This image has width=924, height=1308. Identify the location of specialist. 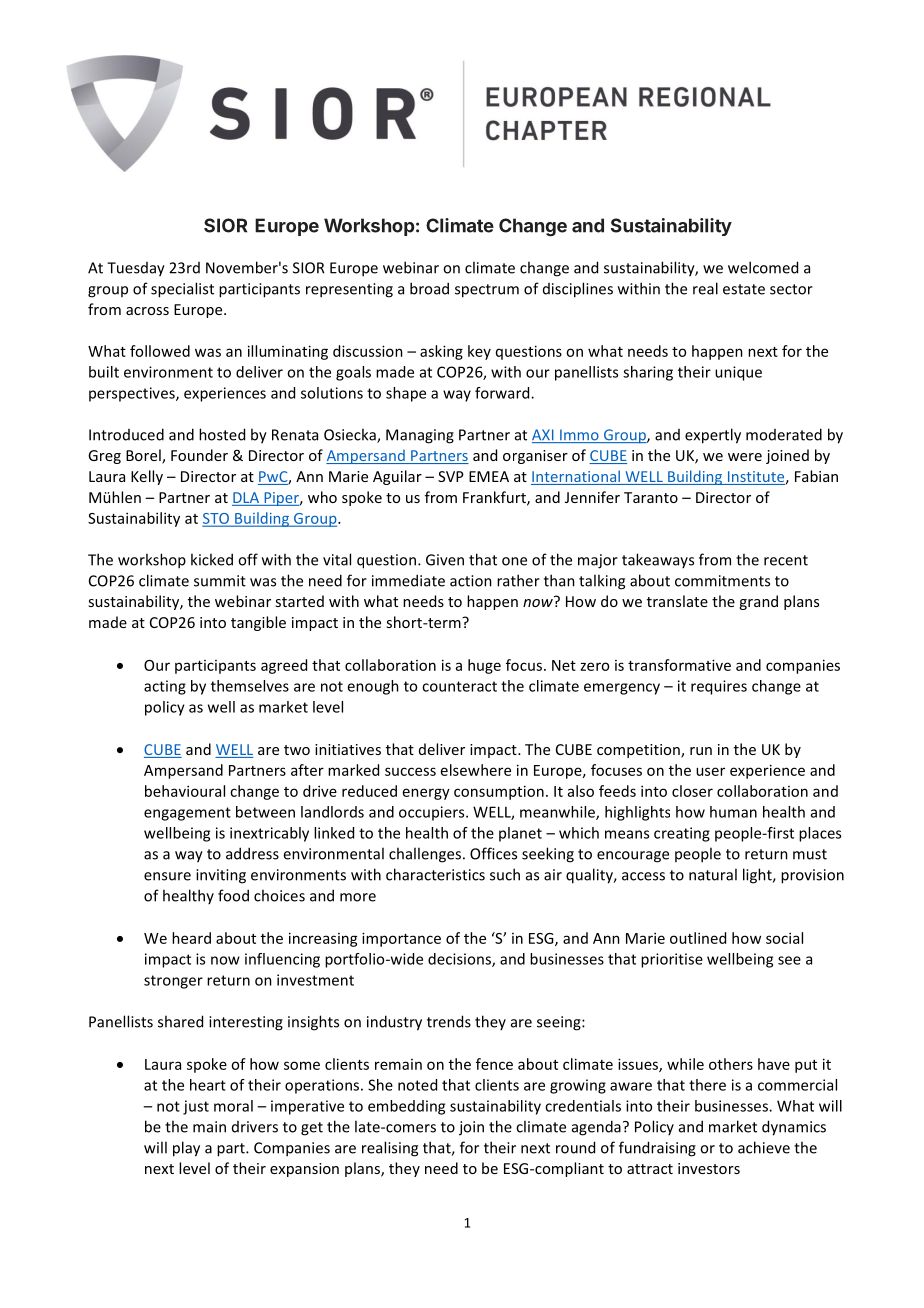
(182, 290).
